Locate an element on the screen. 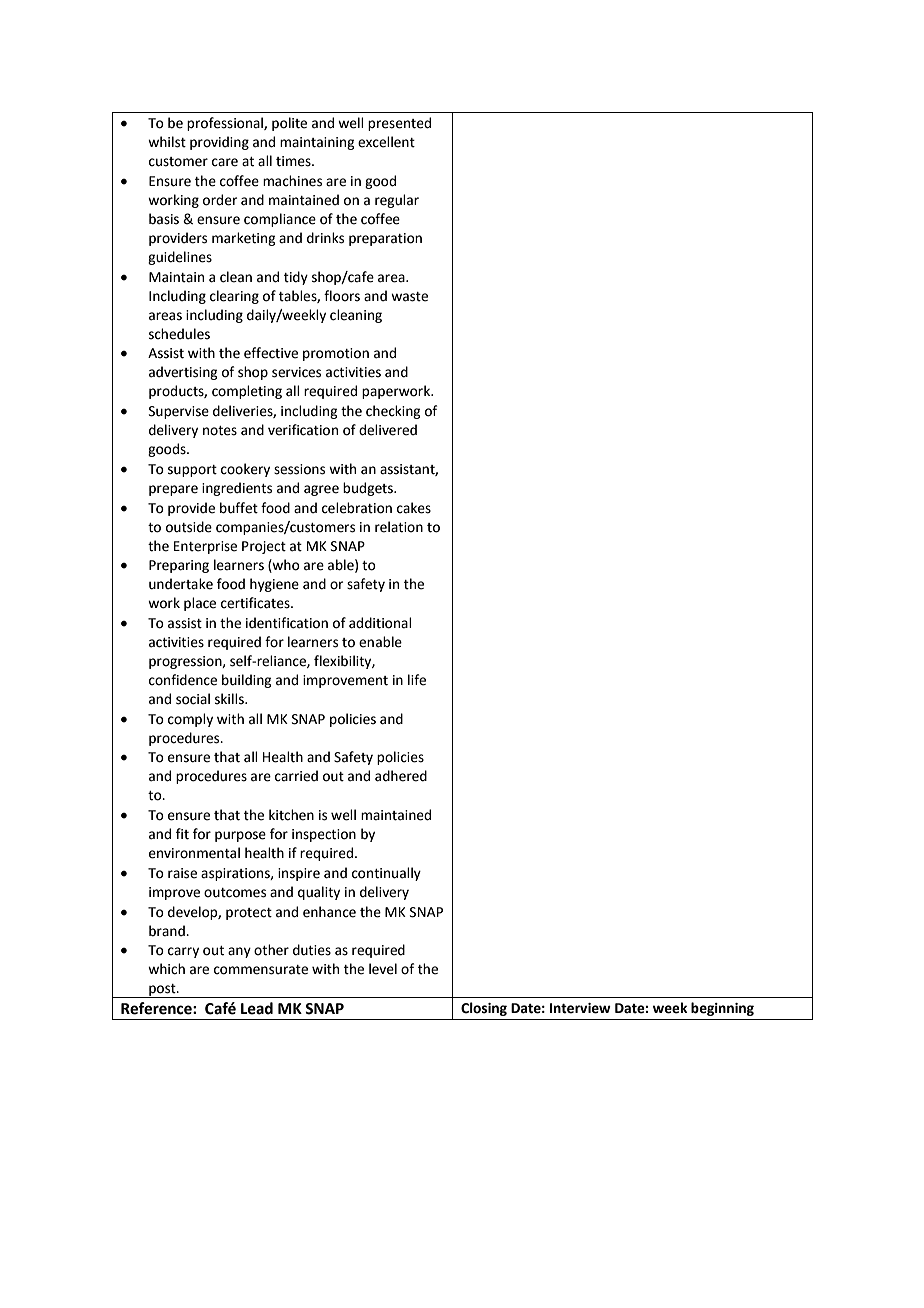  Closing is located at coordinates (484, 1009).
